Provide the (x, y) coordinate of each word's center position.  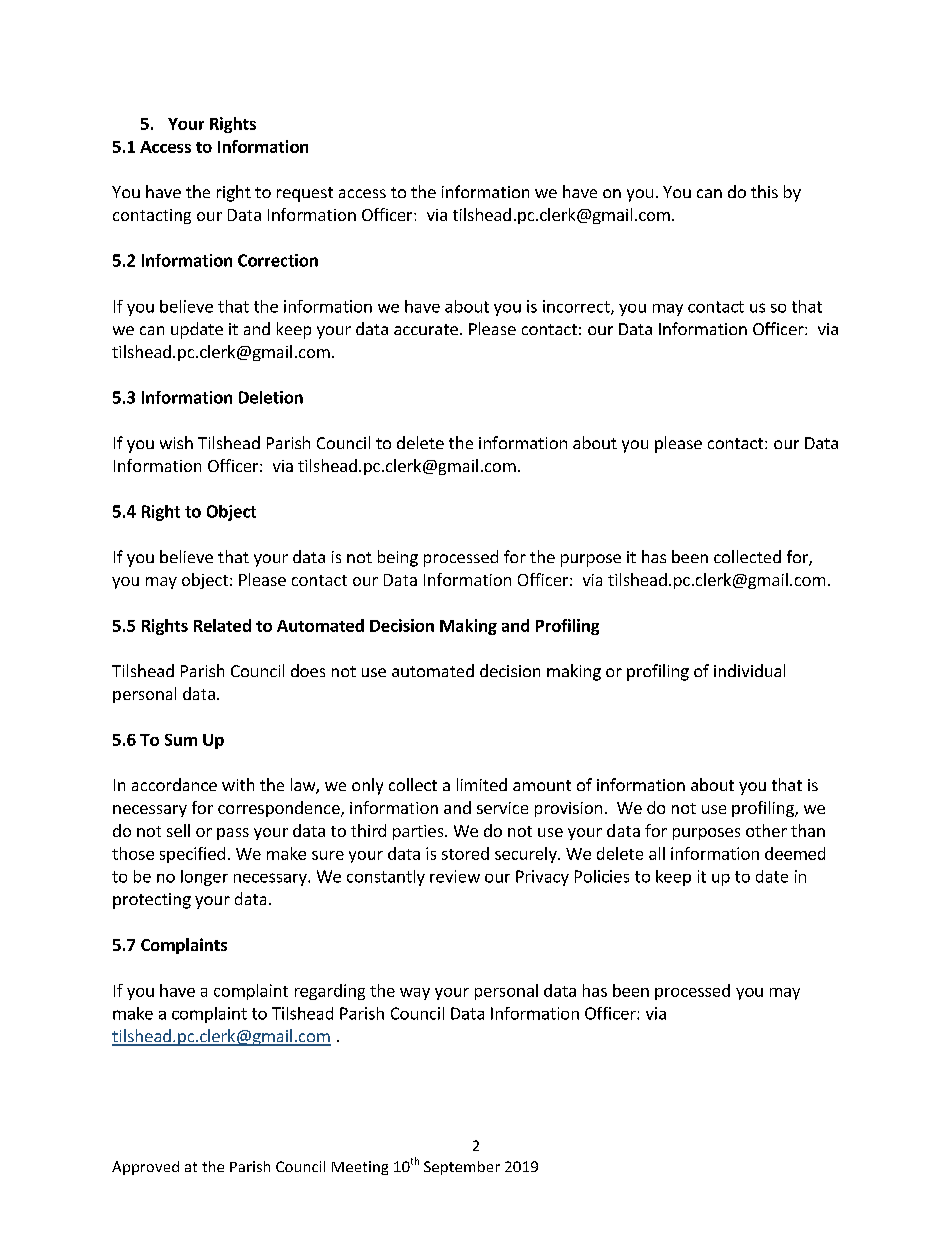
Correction (278, 260)
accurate (426, 329)
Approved (145, 1168)
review (455, 876)
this (764, 191)
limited (482, 784)
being (398, 558)
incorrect (577, 307)
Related (222, 625)
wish (176, 442)
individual (749, 670)
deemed (795, 853)
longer (204, 878)
